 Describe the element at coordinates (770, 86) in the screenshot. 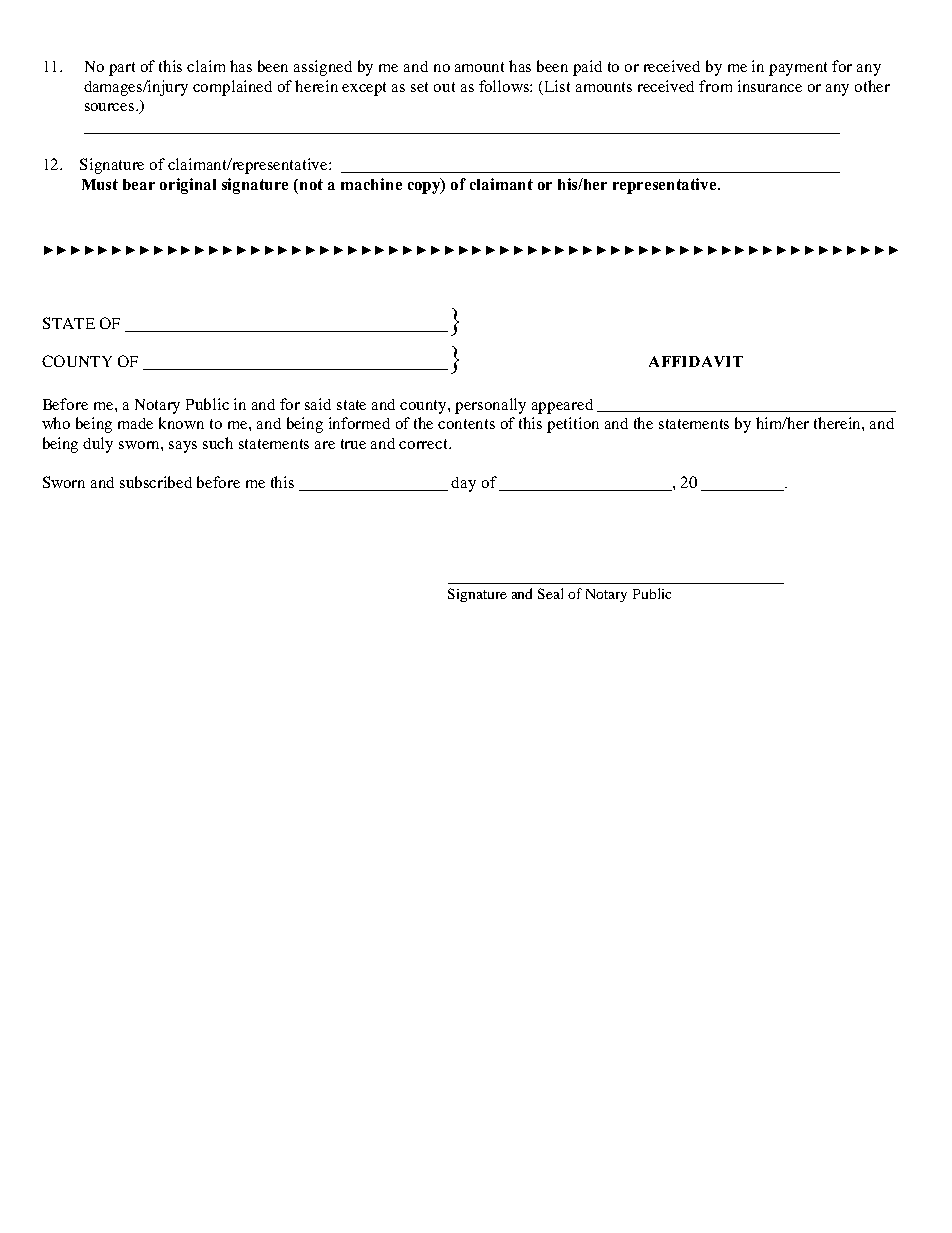

I see `insurance` at that location.
